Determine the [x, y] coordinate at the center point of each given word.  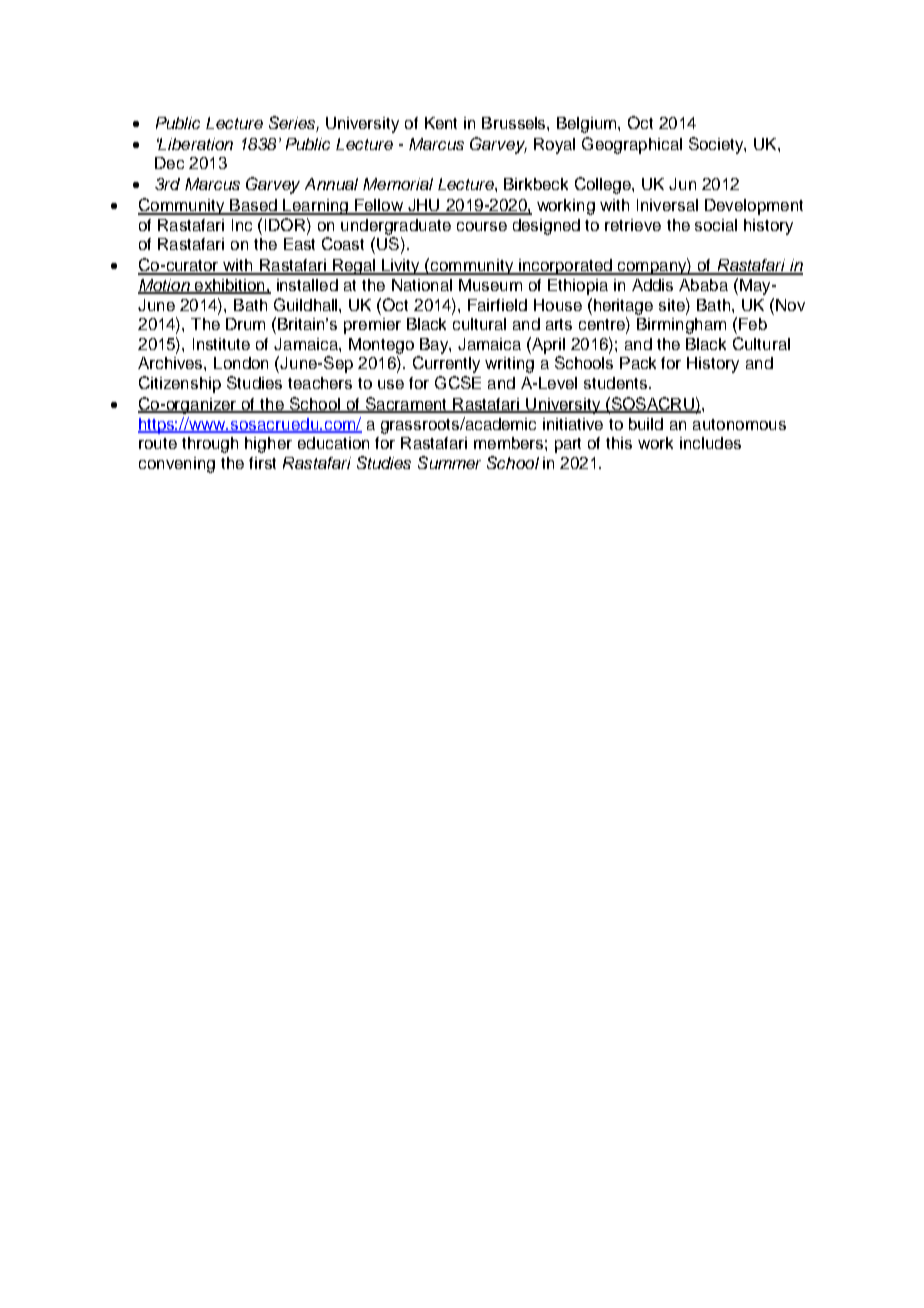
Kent [441, 123]
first [262, 463]
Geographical [632, 145]
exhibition [229, 286]
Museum [490, 285]
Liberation [195, 144]
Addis [652, 285]
